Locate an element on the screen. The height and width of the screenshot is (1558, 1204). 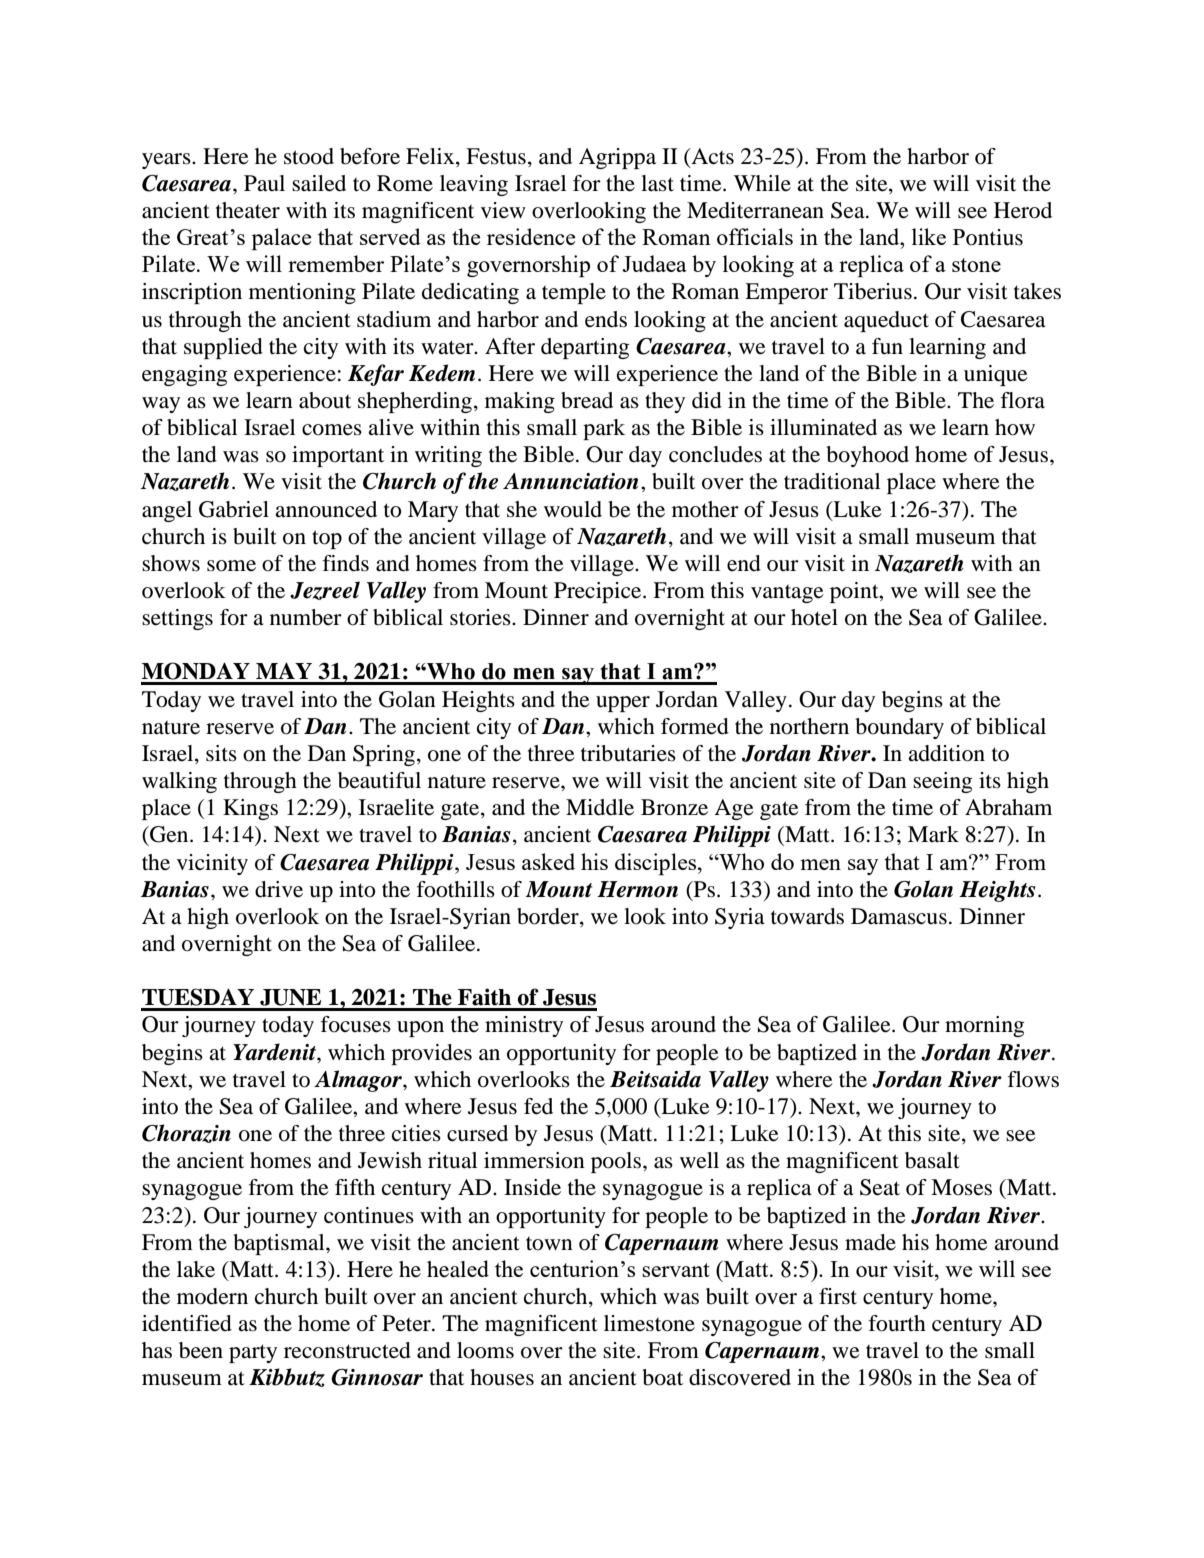
boat is located at coordinates (662, 1377).
